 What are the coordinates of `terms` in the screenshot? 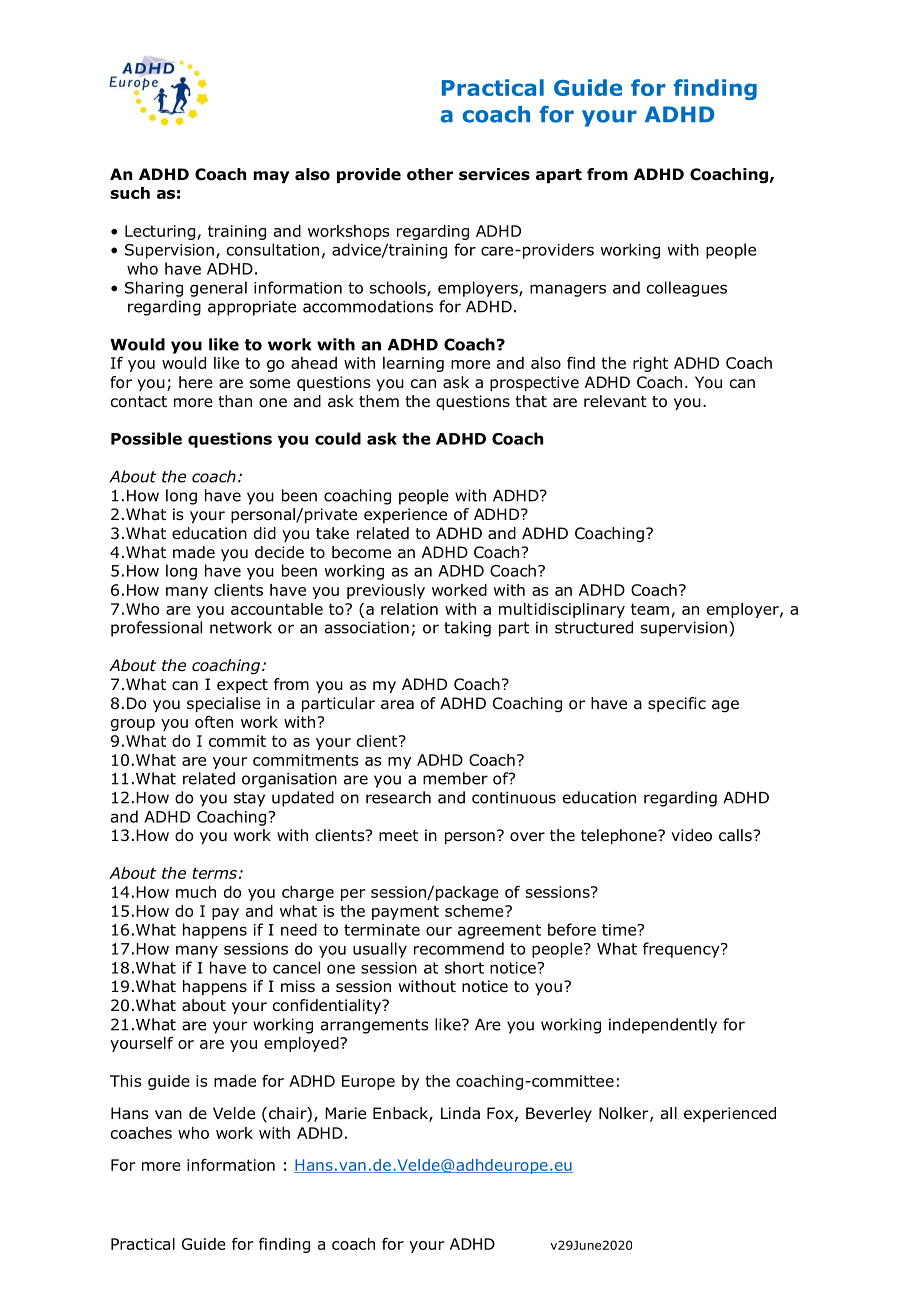 It's located at (214, 873).
